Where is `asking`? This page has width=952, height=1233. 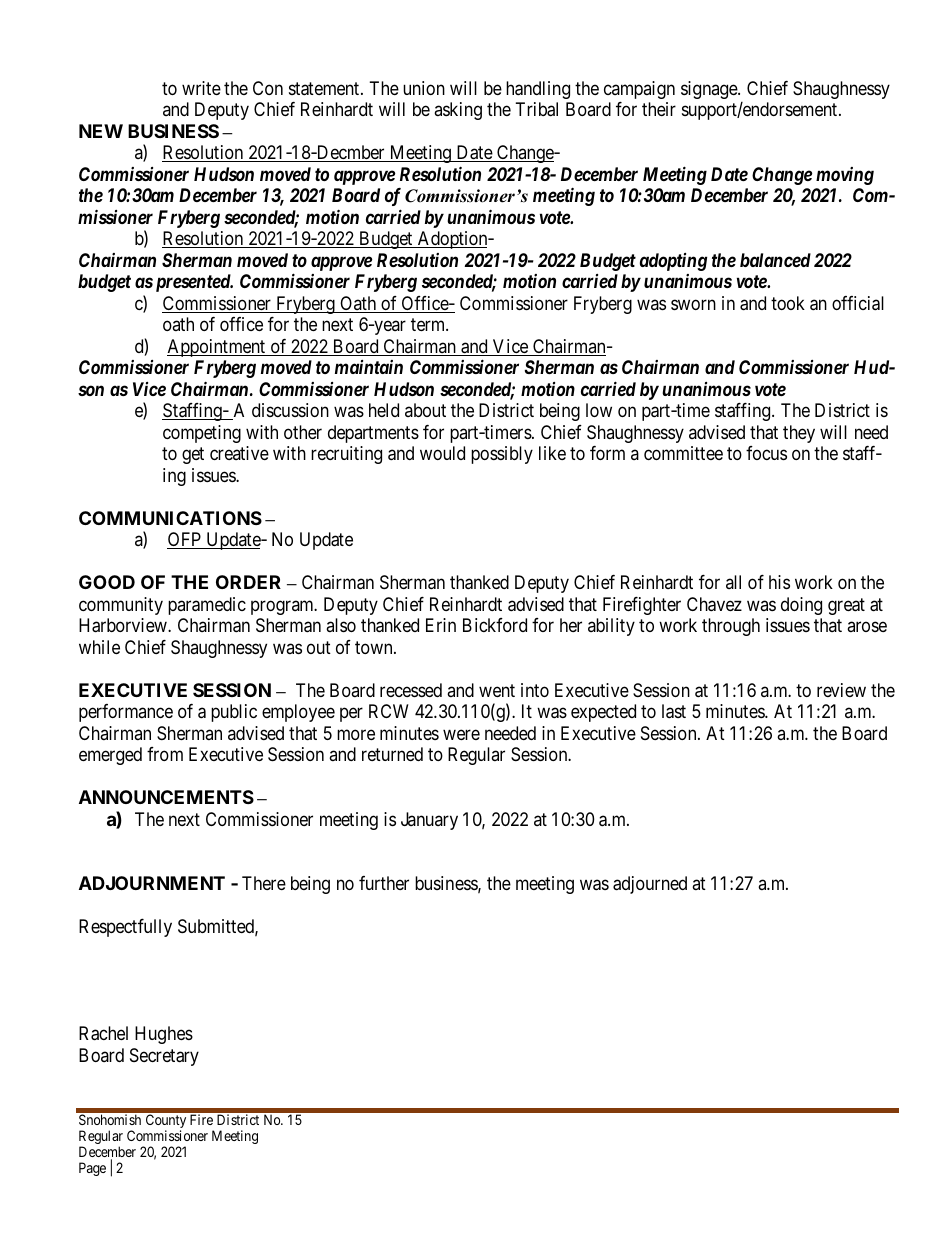 asking is located at coordinates (458, 111).
